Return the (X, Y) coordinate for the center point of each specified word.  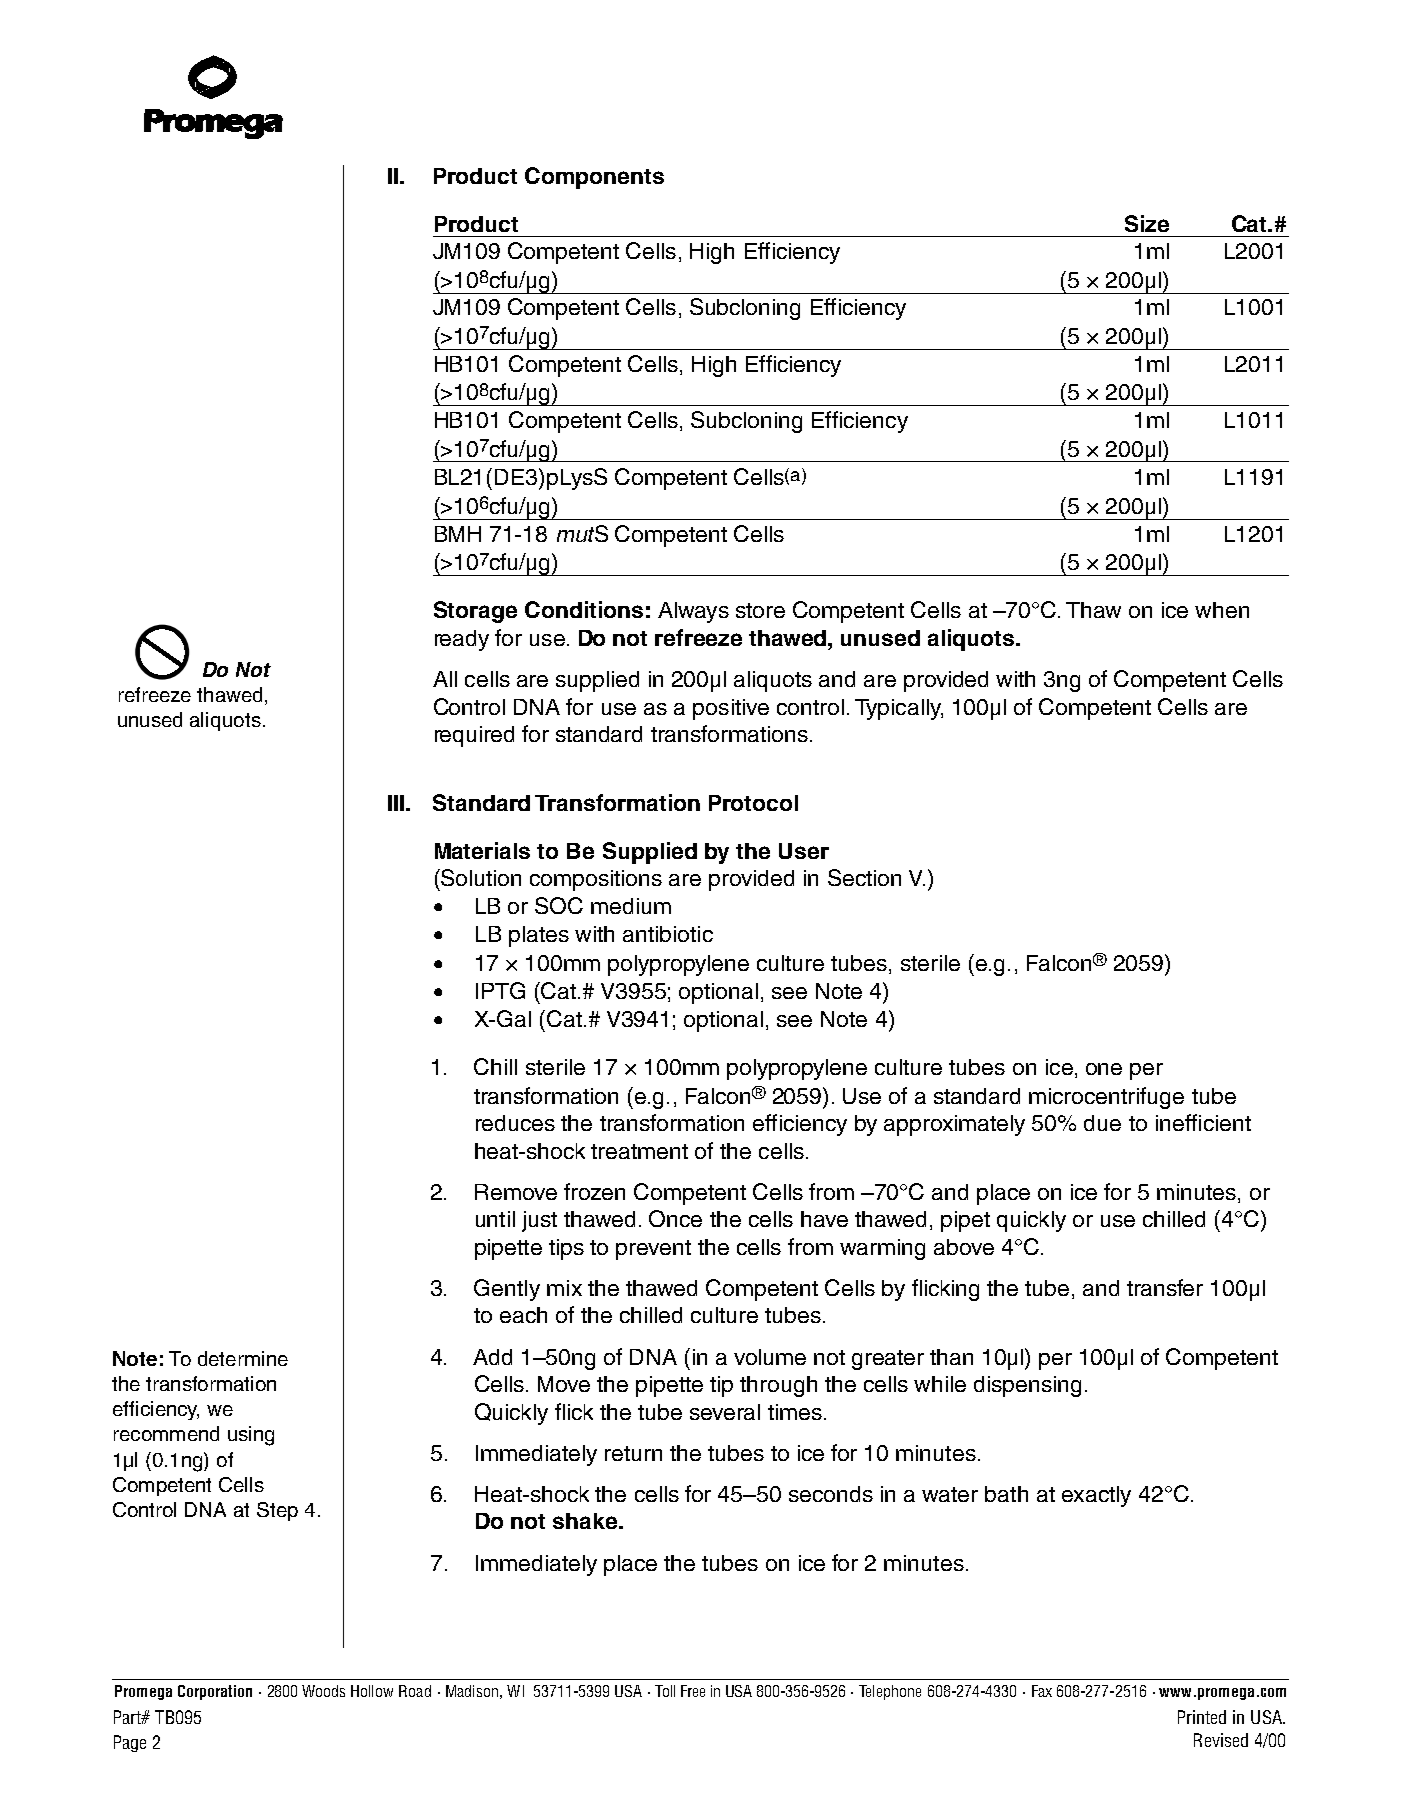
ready (462, 640)
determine (243, 1358)
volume (770, 1357)
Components (594, 178)
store (760, 610)
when (1222, 610)
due (1102, 1123)
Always (693, 612)
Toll (665, 1691)
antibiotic (668, 934)
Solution (480, 877)
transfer (1165, 1287)
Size (1147, 223)
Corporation (215, 1692)
